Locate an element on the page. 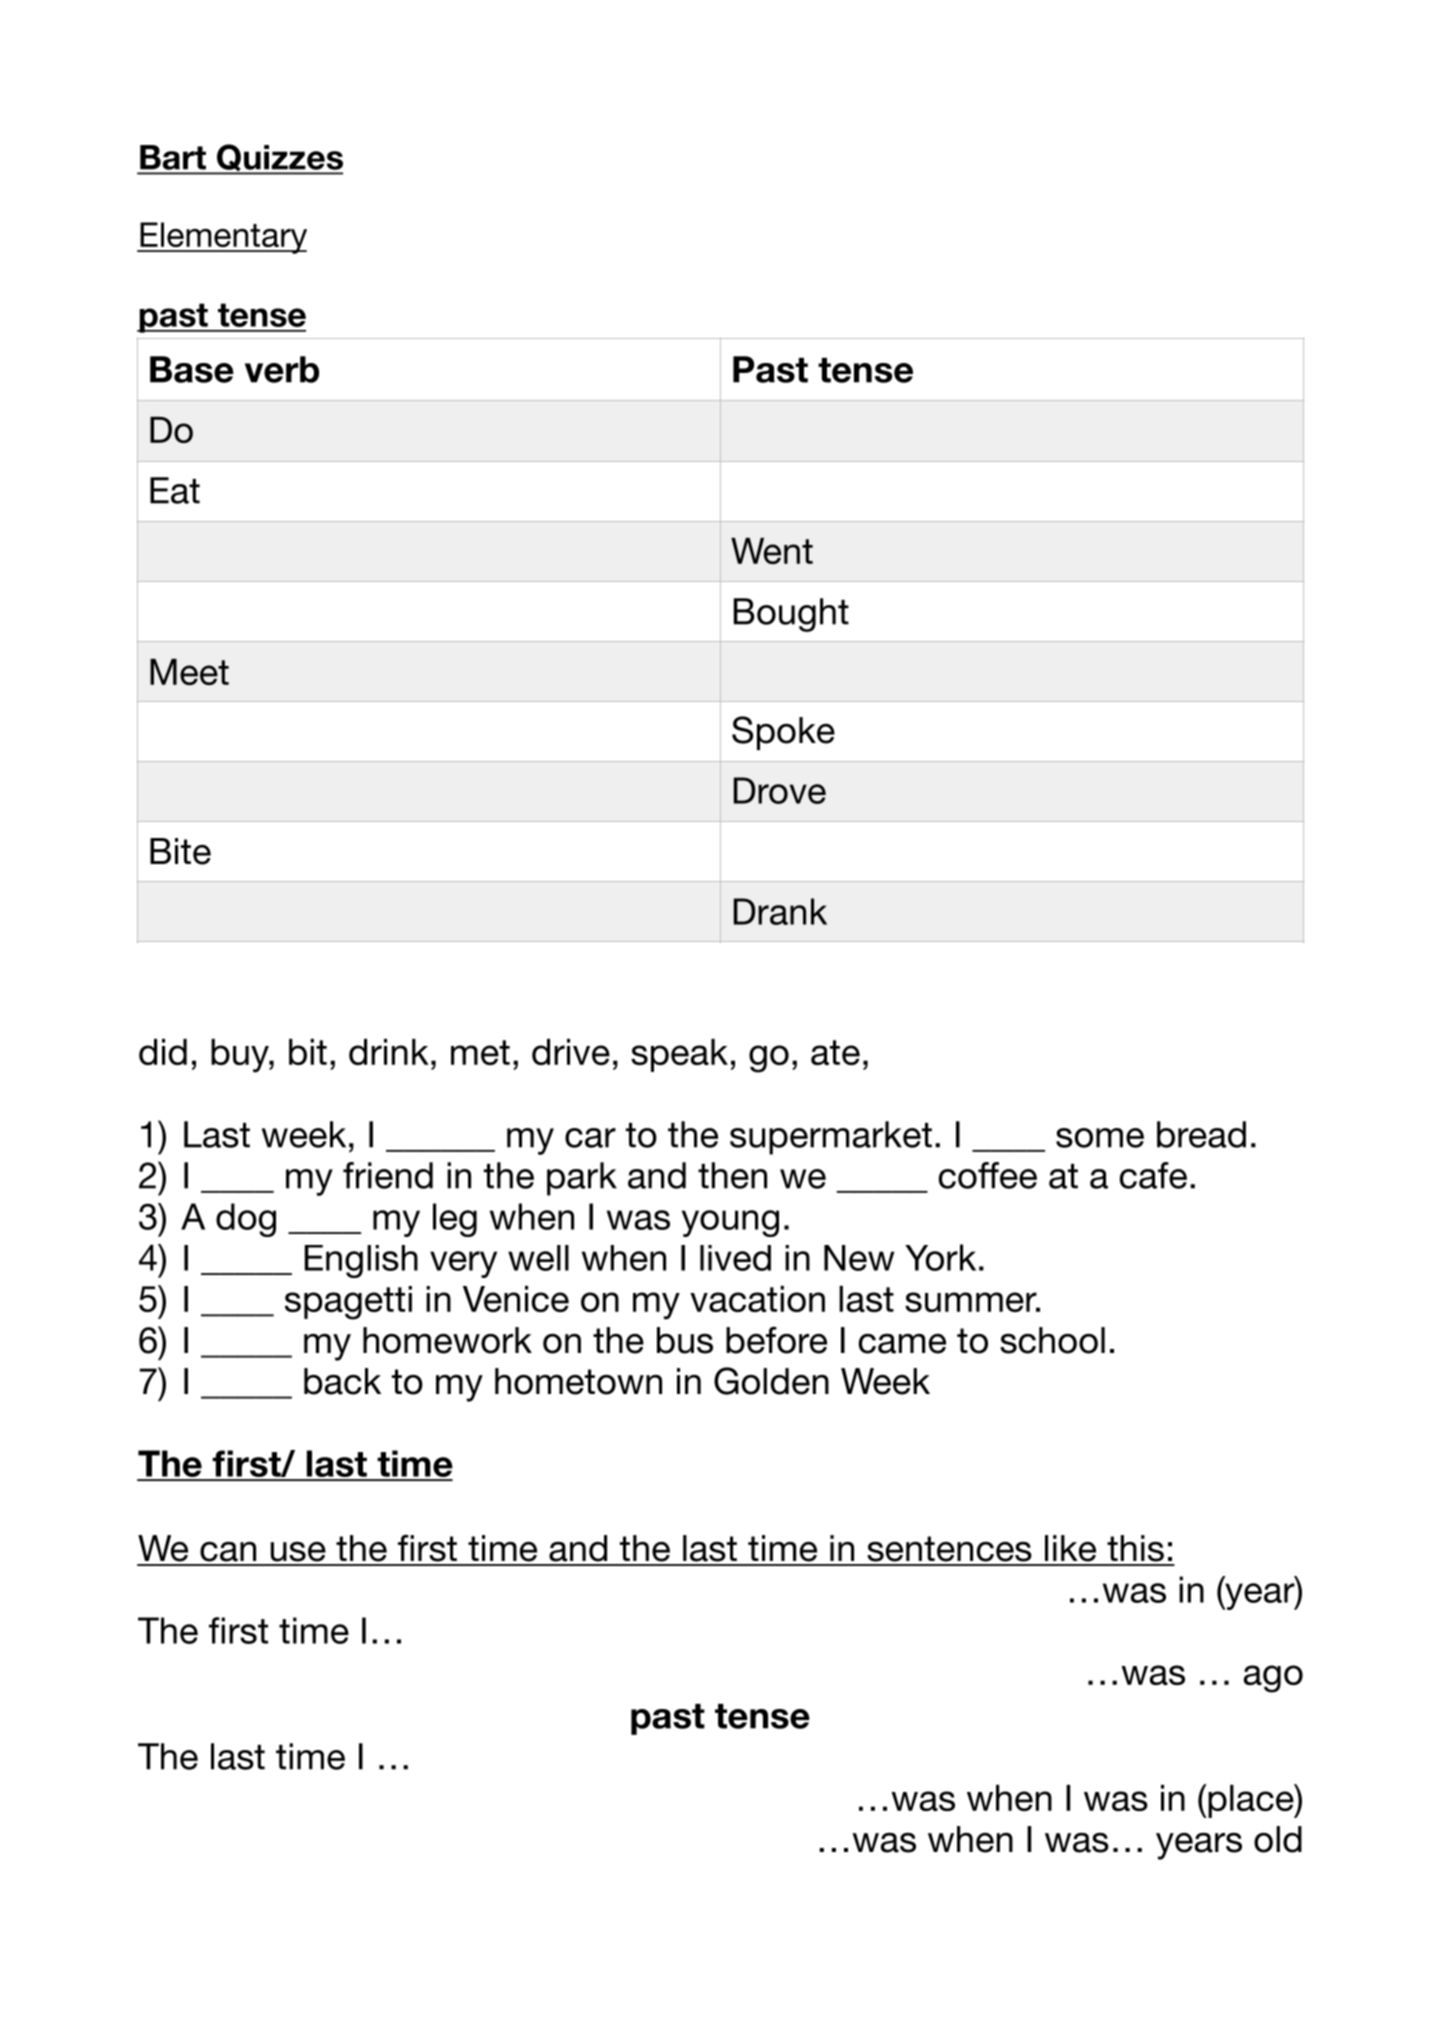 The width and height of the page is (1441, 2038). Quizzes is located at coordinates (279, 159).
